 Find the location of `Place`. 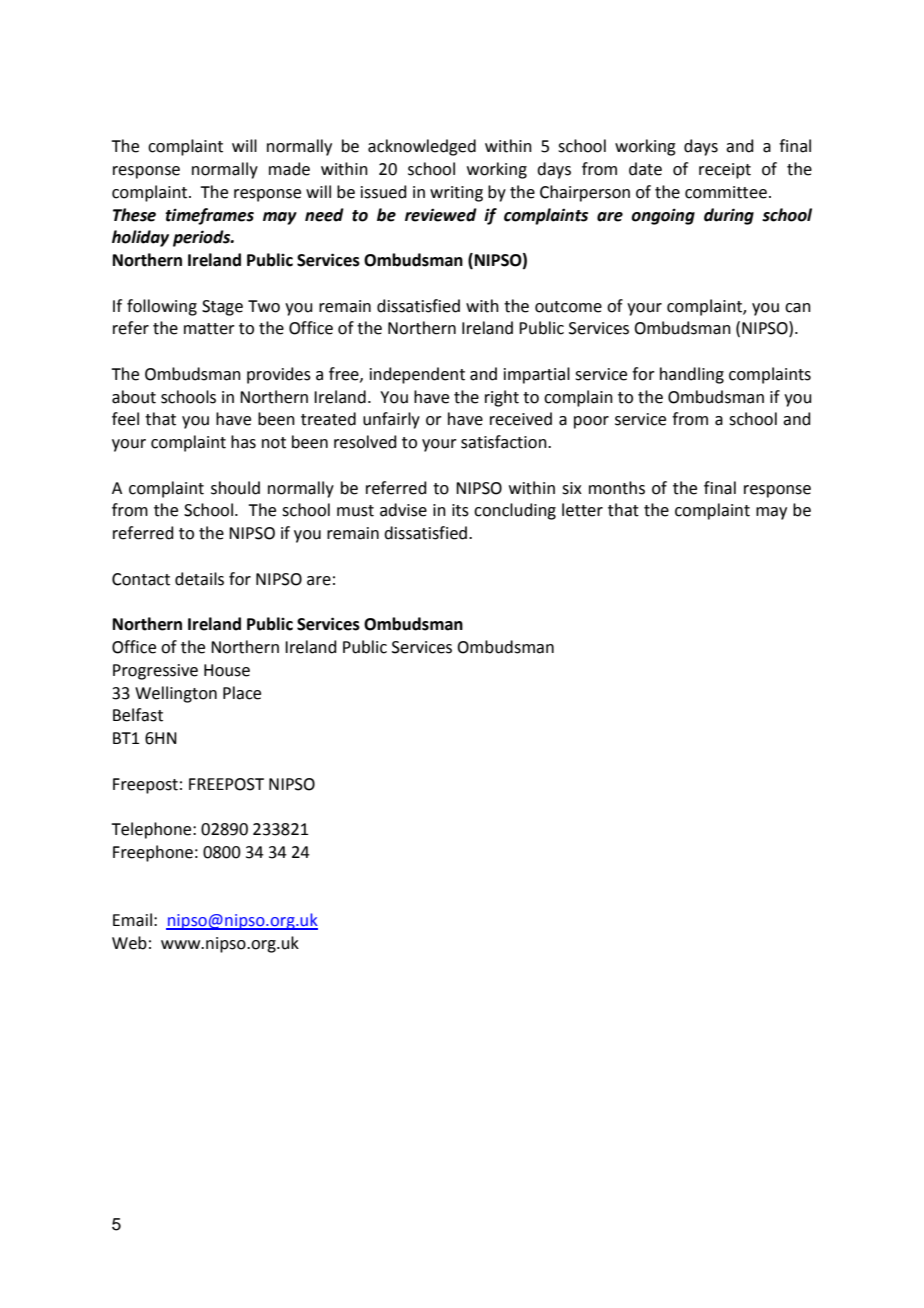

Place is located at coordinates (242, 693).
